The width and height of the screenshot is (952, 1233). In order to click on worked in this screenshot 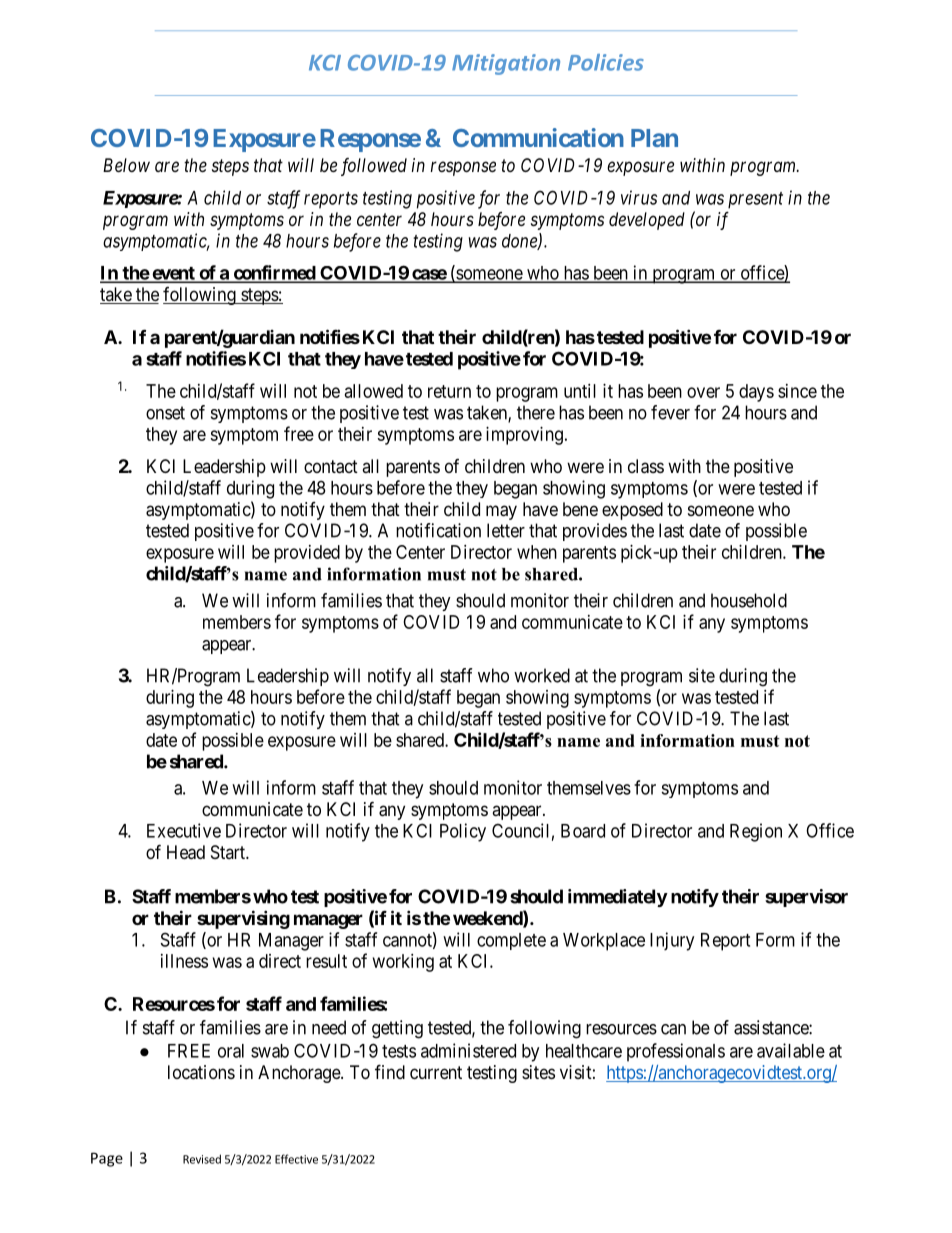, I will do `click(542, 675)`.
